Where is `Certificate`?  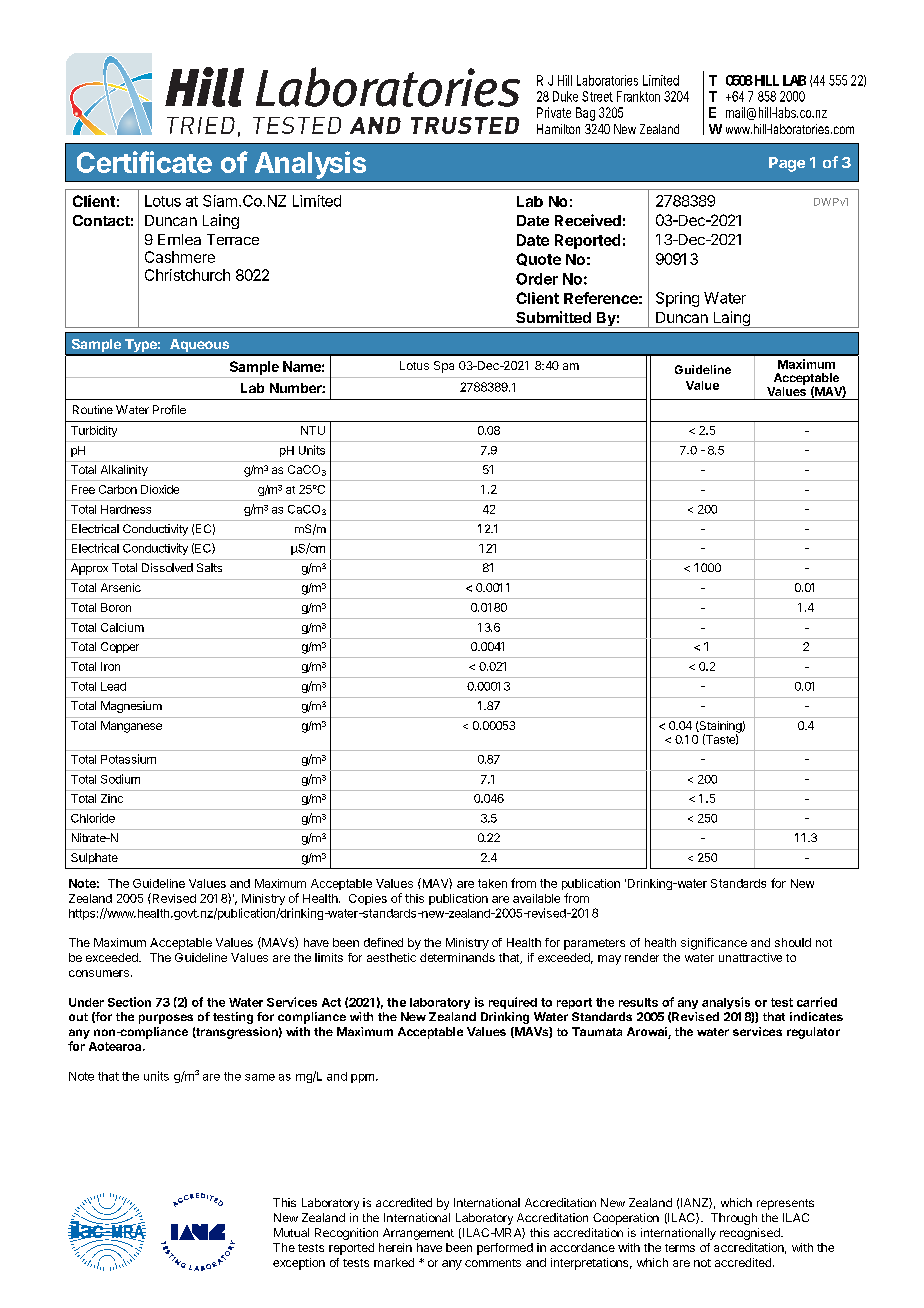 Certificate is located at coordinates (144, 162).
